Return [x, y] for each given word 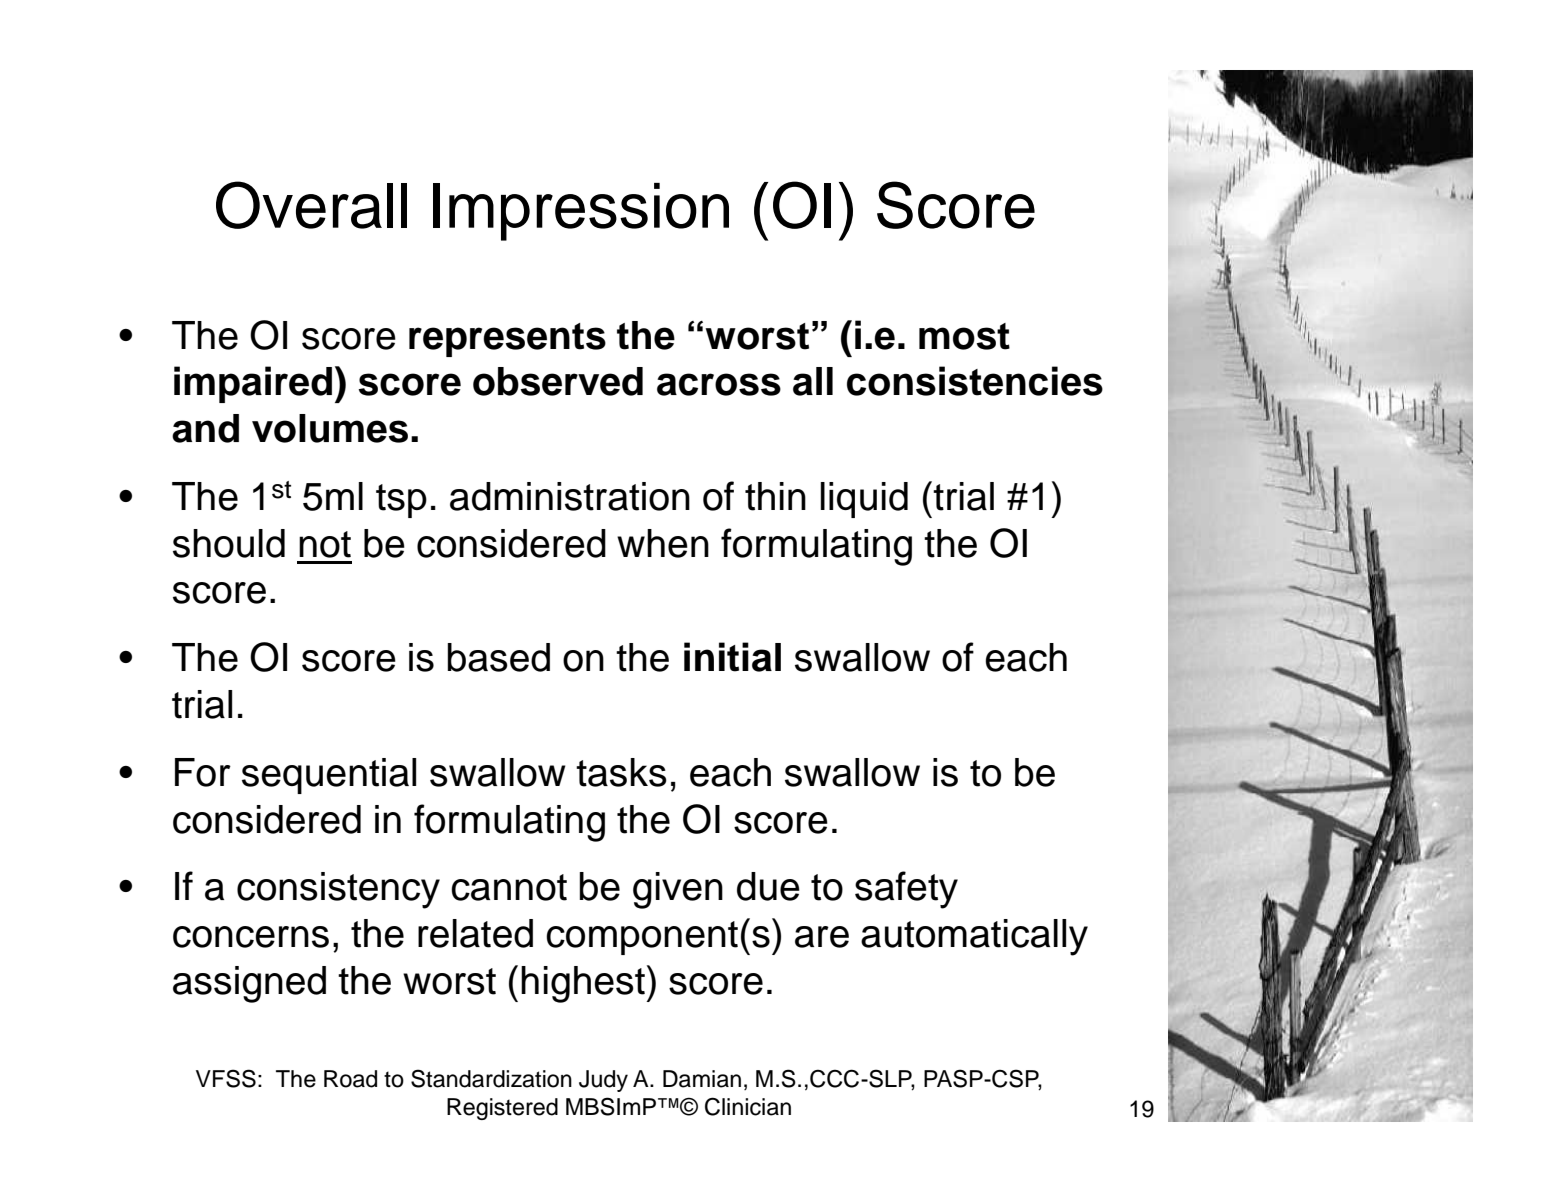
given [678, 890]
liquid [864, 500]
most [964, 336]
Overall [311, 205]
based [499, 657]
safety [906, 890]
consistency [338, 890]
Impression [581, 212]
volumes [330, 428]
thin [775, 496]
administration [570, 496]
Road [350, 1079]
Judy [603, 1081]
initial [732, 657]
